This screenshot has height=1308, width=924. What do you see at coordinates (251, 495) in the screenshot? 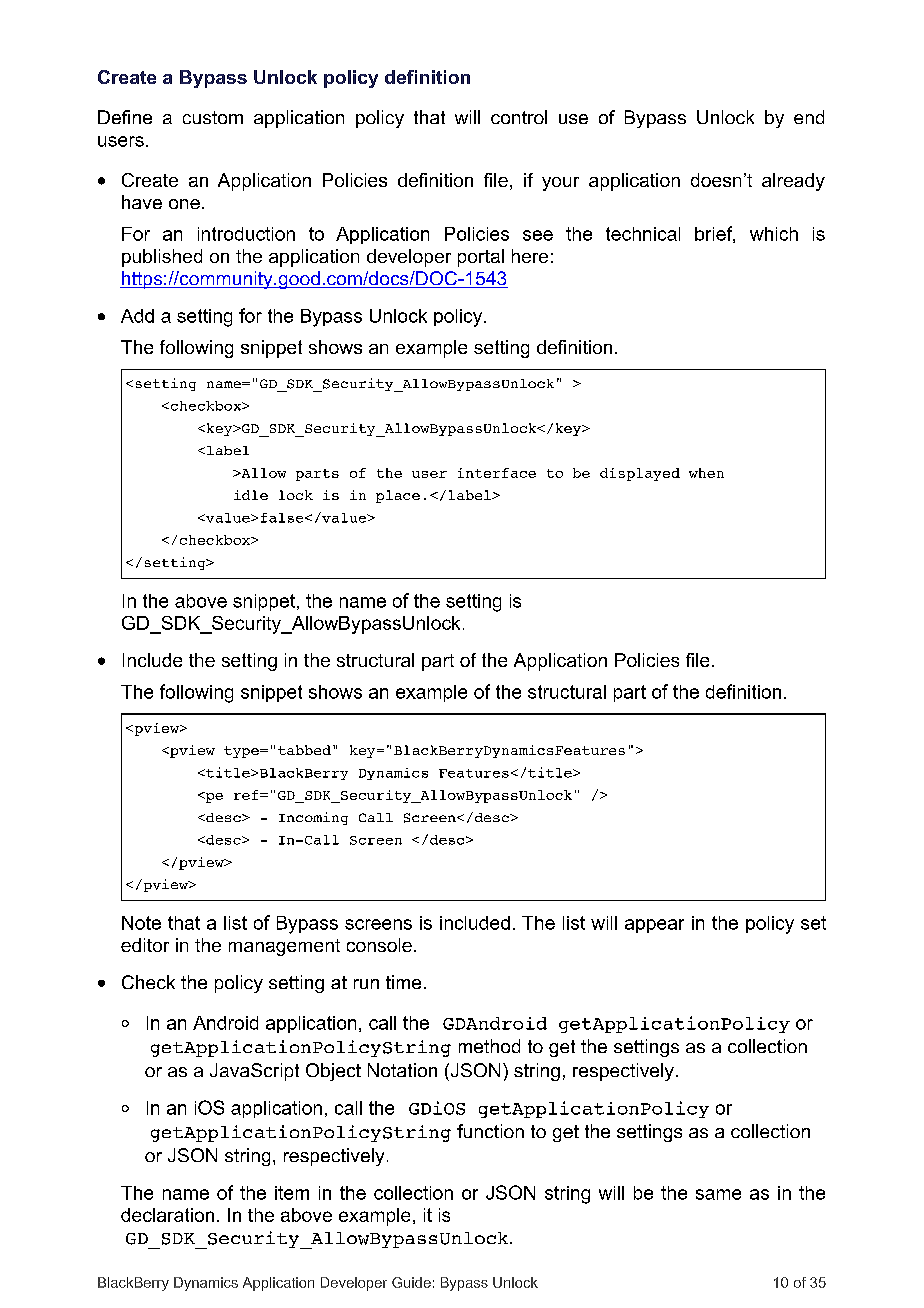
I see `idle` at bounding box center [251, 495].
